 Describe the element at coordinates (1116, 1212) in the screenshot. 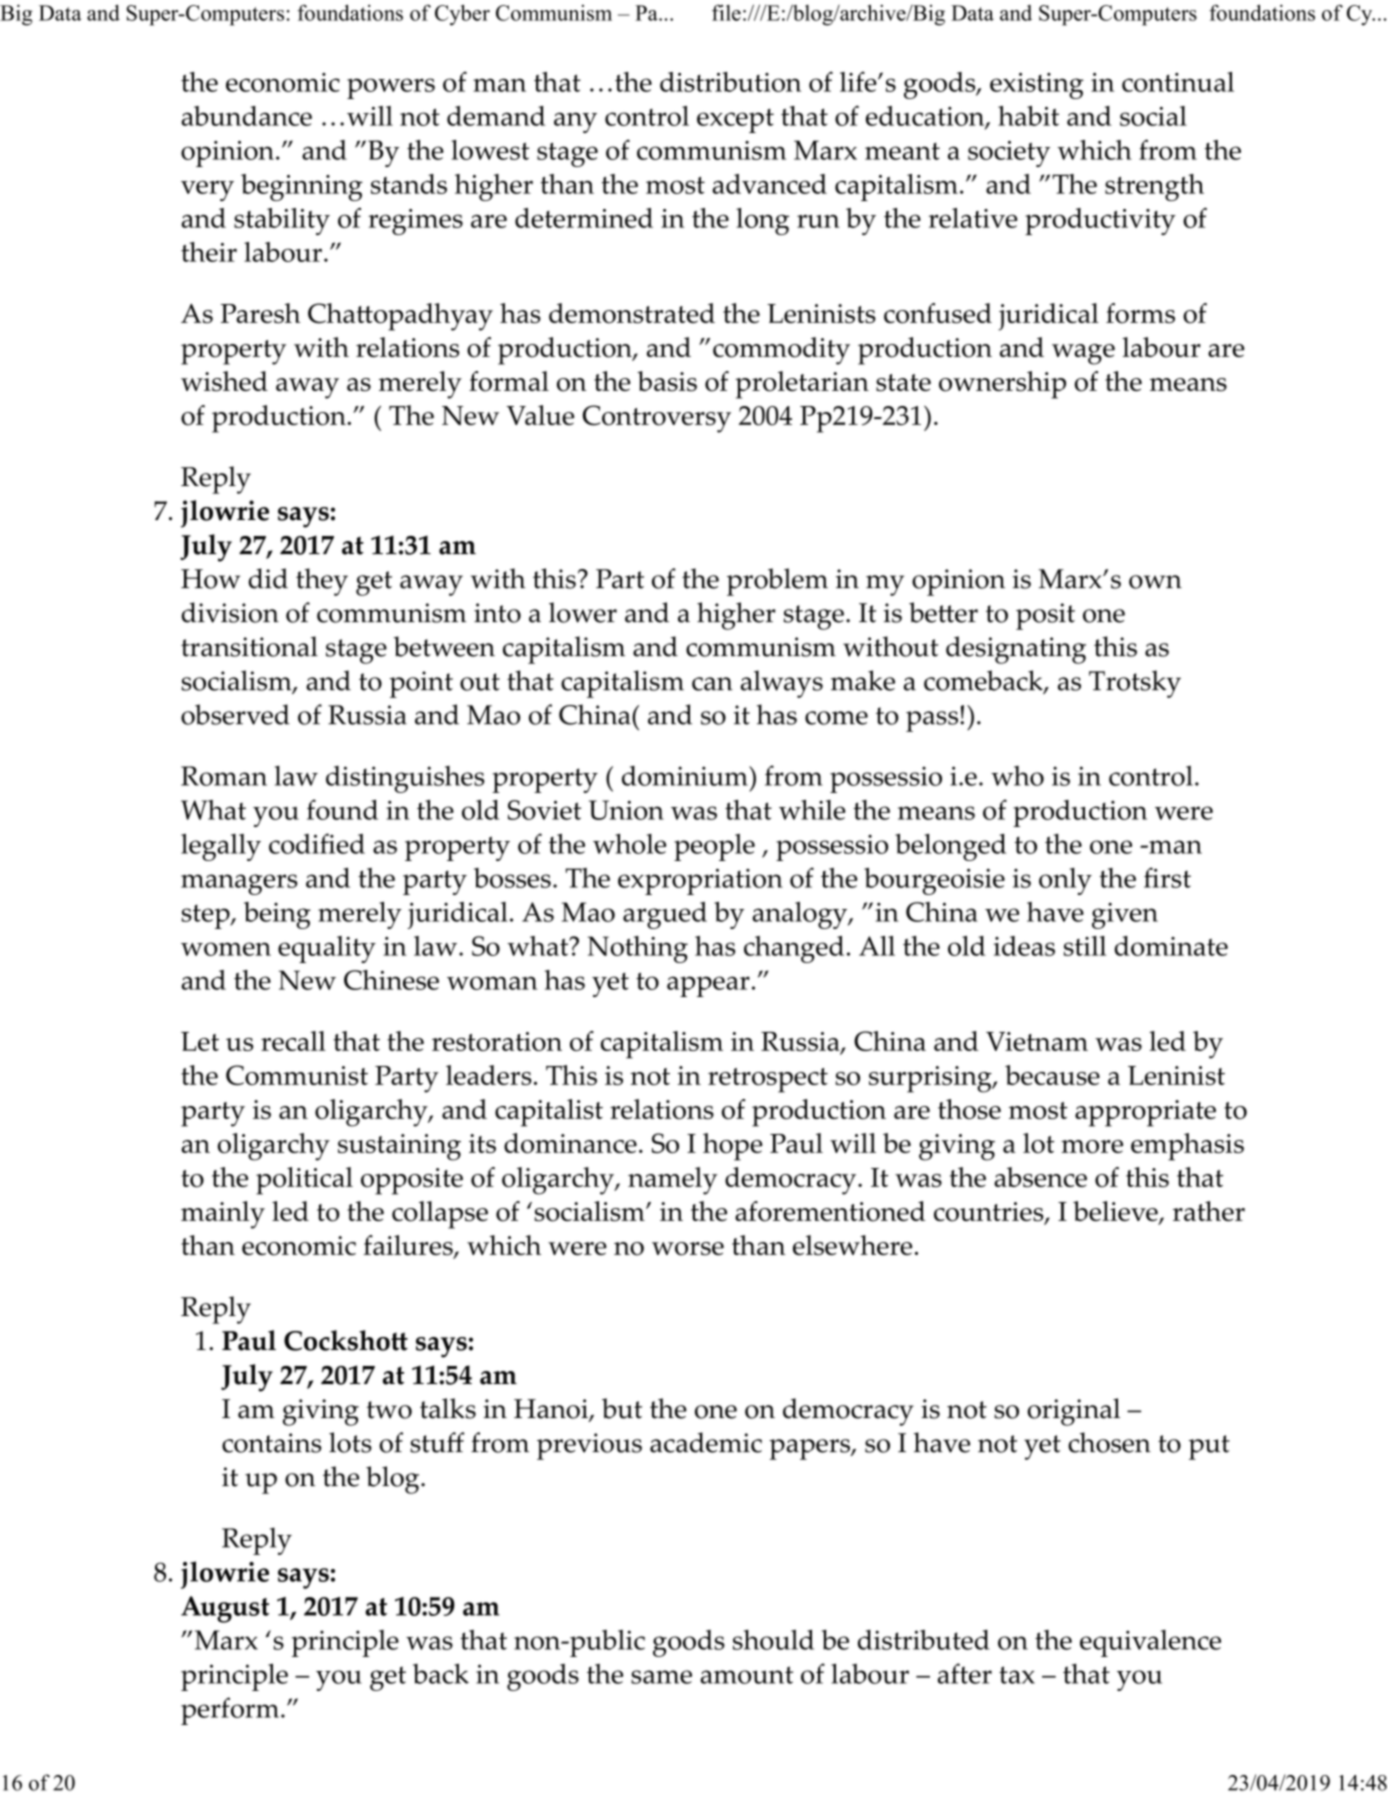

I see `believe` at that location.
